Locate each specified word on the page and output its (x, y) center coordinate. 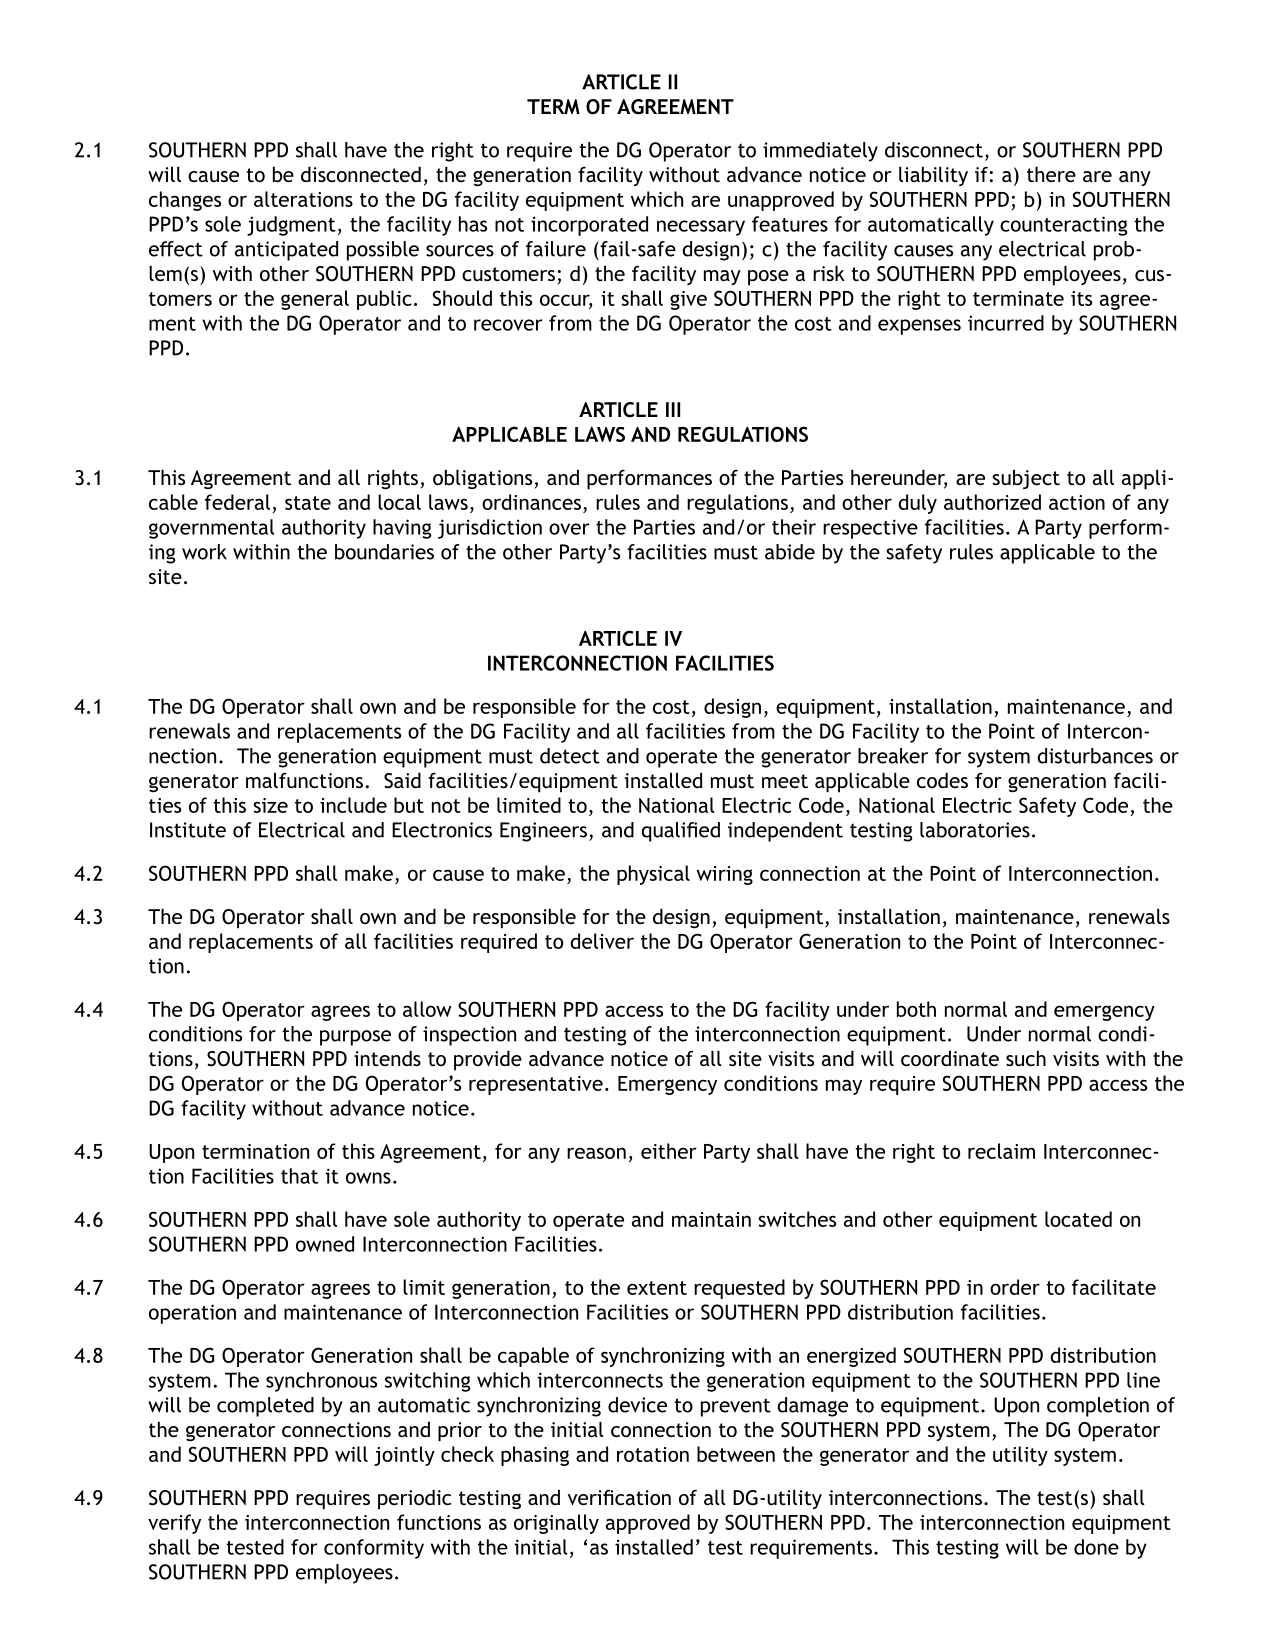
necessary (701, 228)
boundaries (384, 552)
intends (387, 1058)
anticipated (286, 251)
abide (790, 552)
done (1096, 1547)
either (669, 1151)
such (1026, 1058)
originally (556, 1524)
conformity (374, 1549)
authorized (992, 502)
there (1051, 174)
